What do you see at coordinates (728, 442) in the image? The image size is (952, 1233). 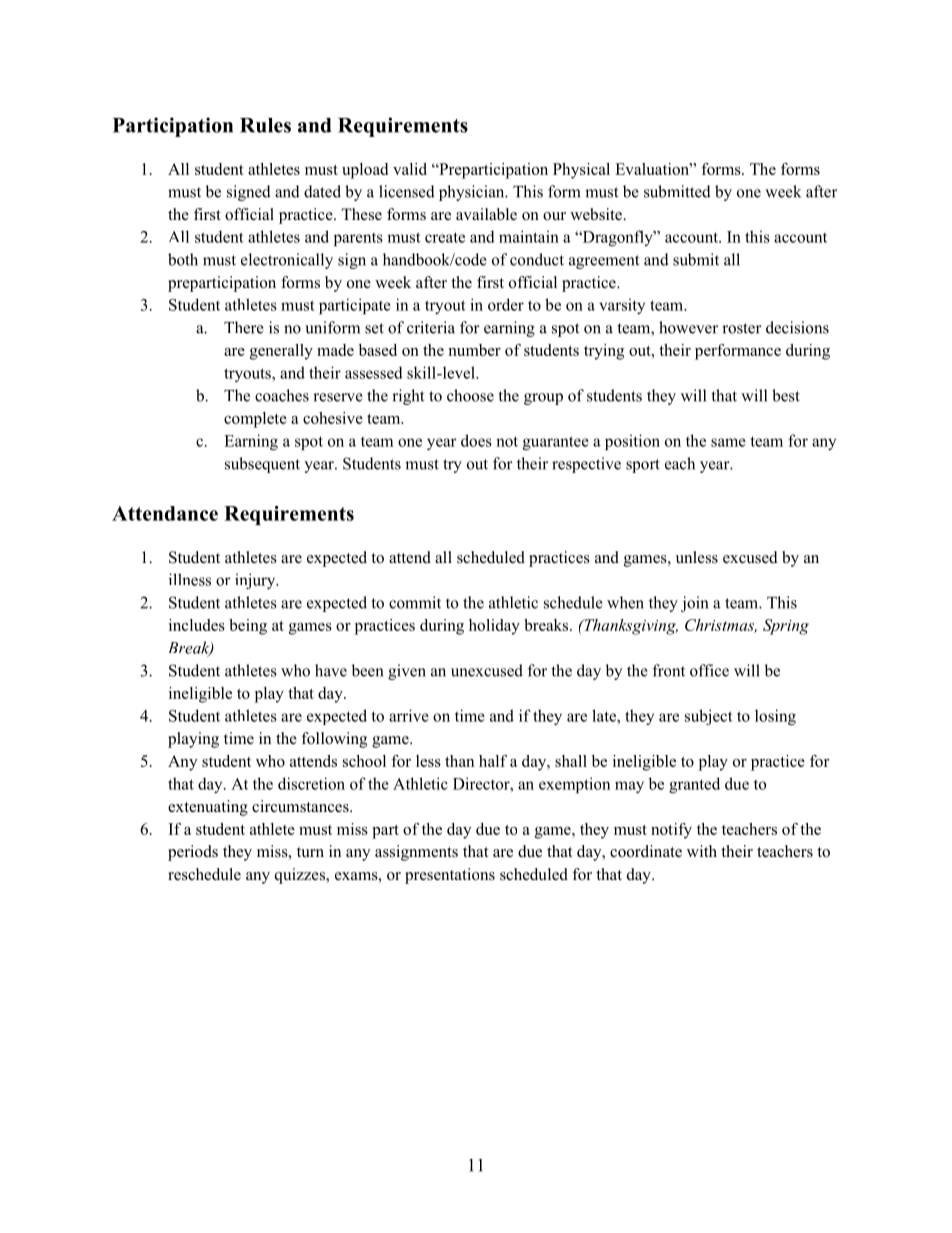 I see `same` at bounding box center [728, 442].
